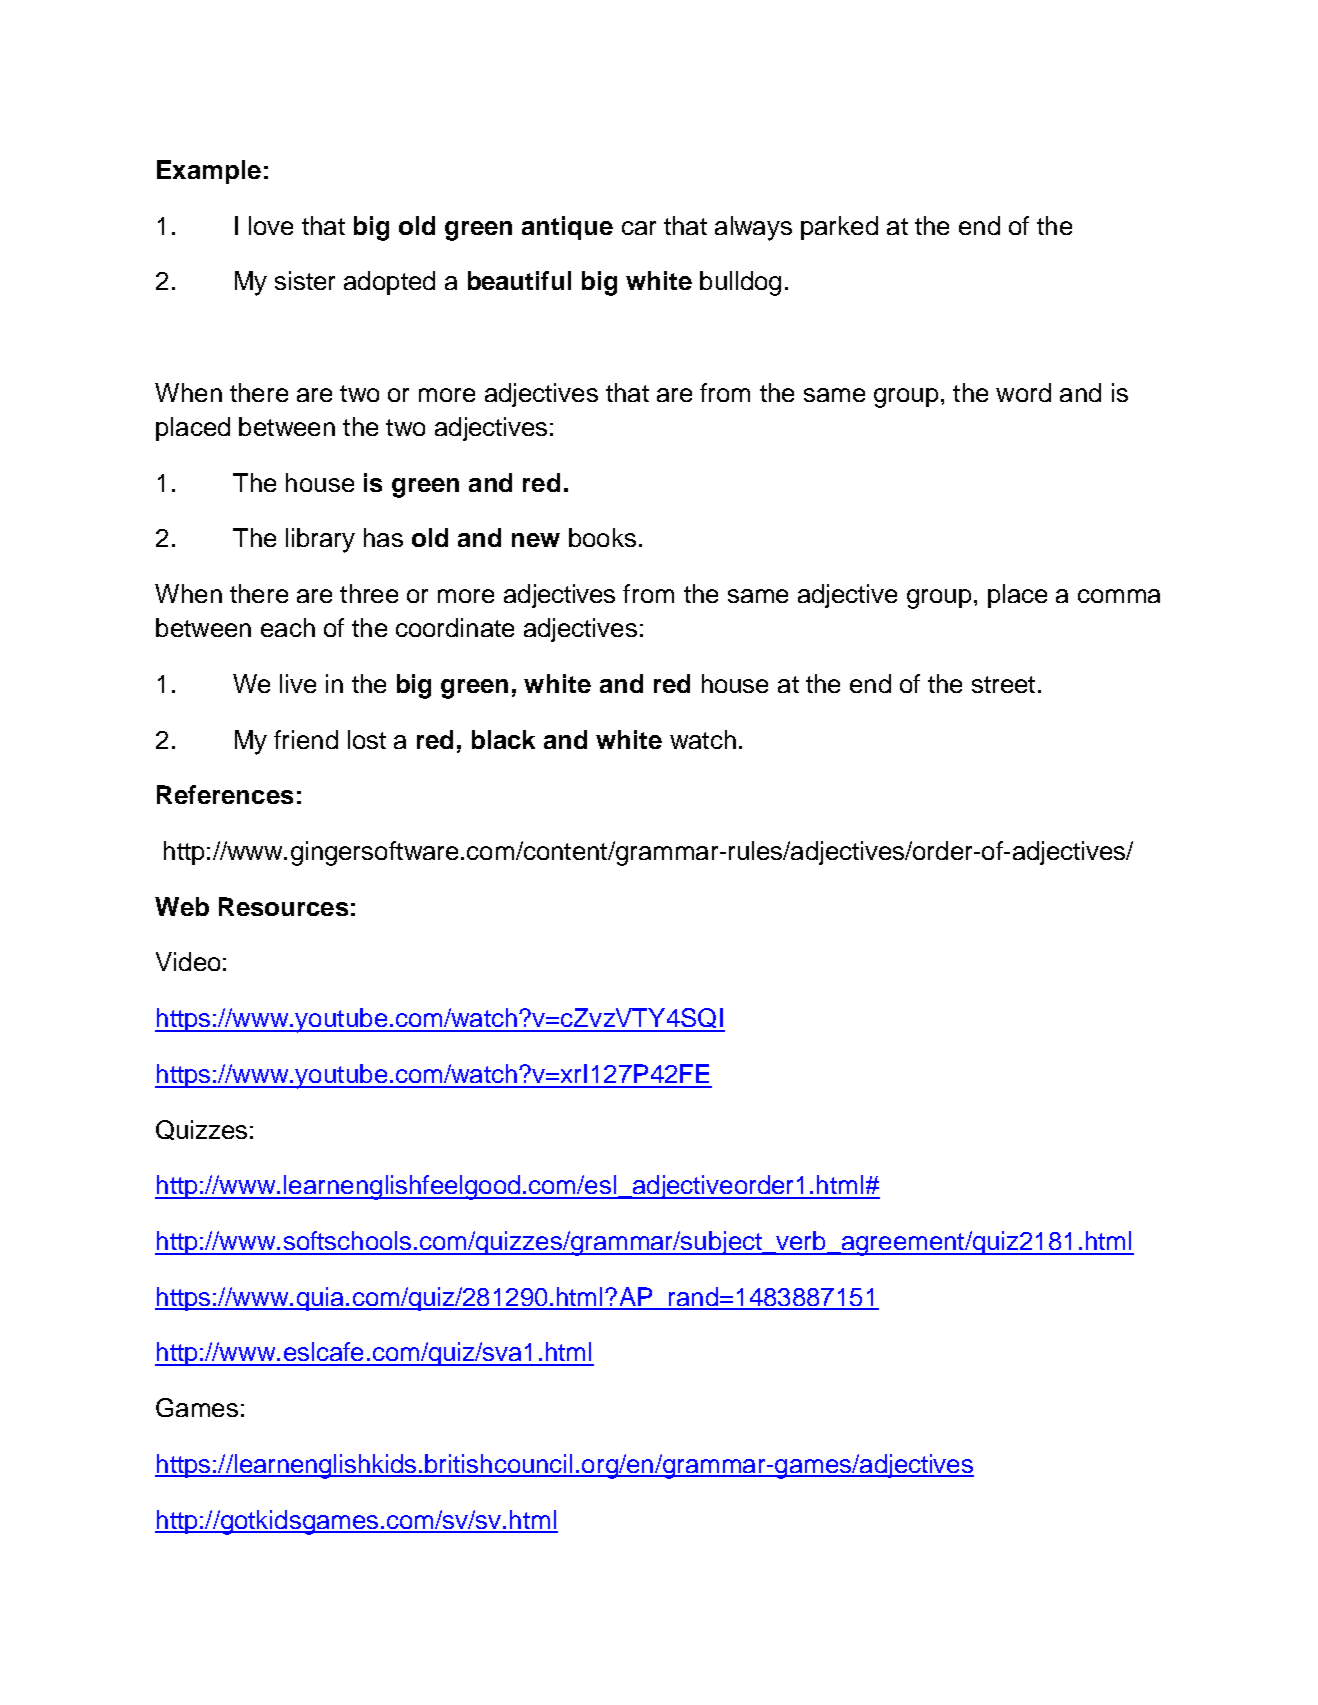 Image resolution: width=1318 pixels, height=1705 pixels. Describe the element at coordinates (1119, 596) in the screenshot. I see `comma` at that location.
